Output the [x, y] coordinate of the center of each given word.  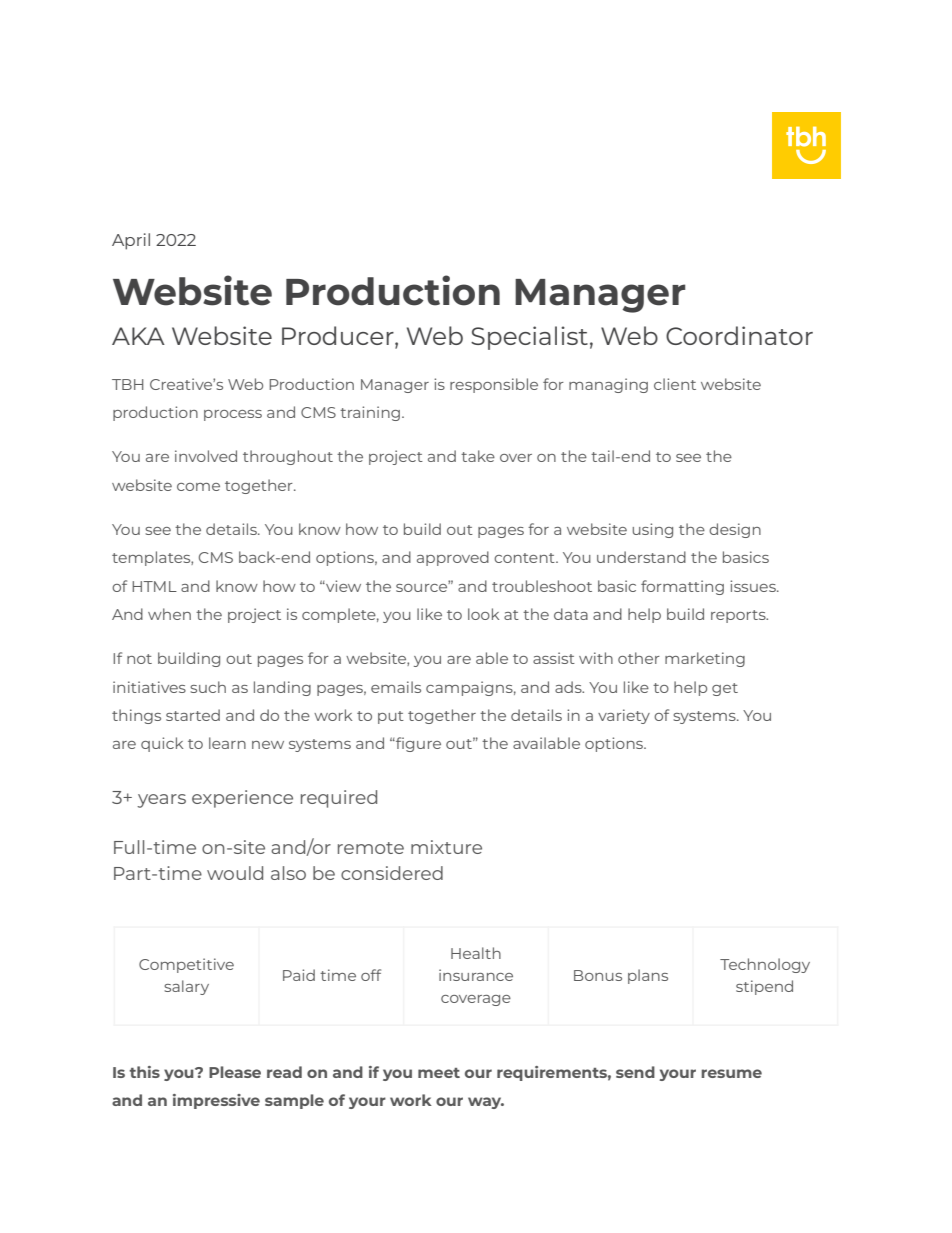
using [653, 530]
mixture [446, 847]
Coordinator [739, 335]
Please [235, 1072]
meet [439, 1073]
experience [242, 799]
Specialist [529, 338]
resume [731, 1073]
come [198, 487]
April [131, 241]
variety [624, 716]
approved [453, 558]
